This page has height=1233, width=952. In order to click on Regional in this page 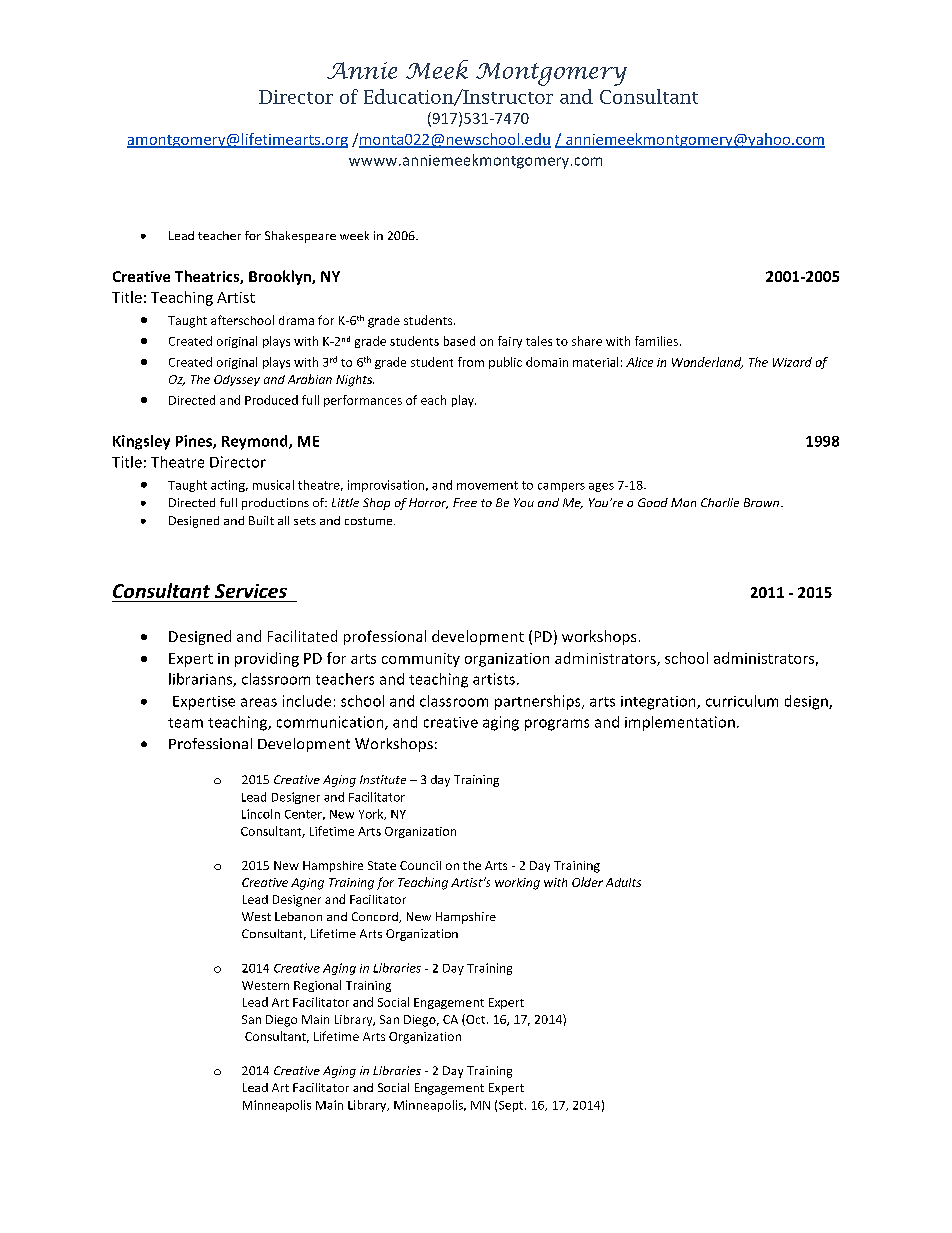, I will do `click(317, 986)`.
